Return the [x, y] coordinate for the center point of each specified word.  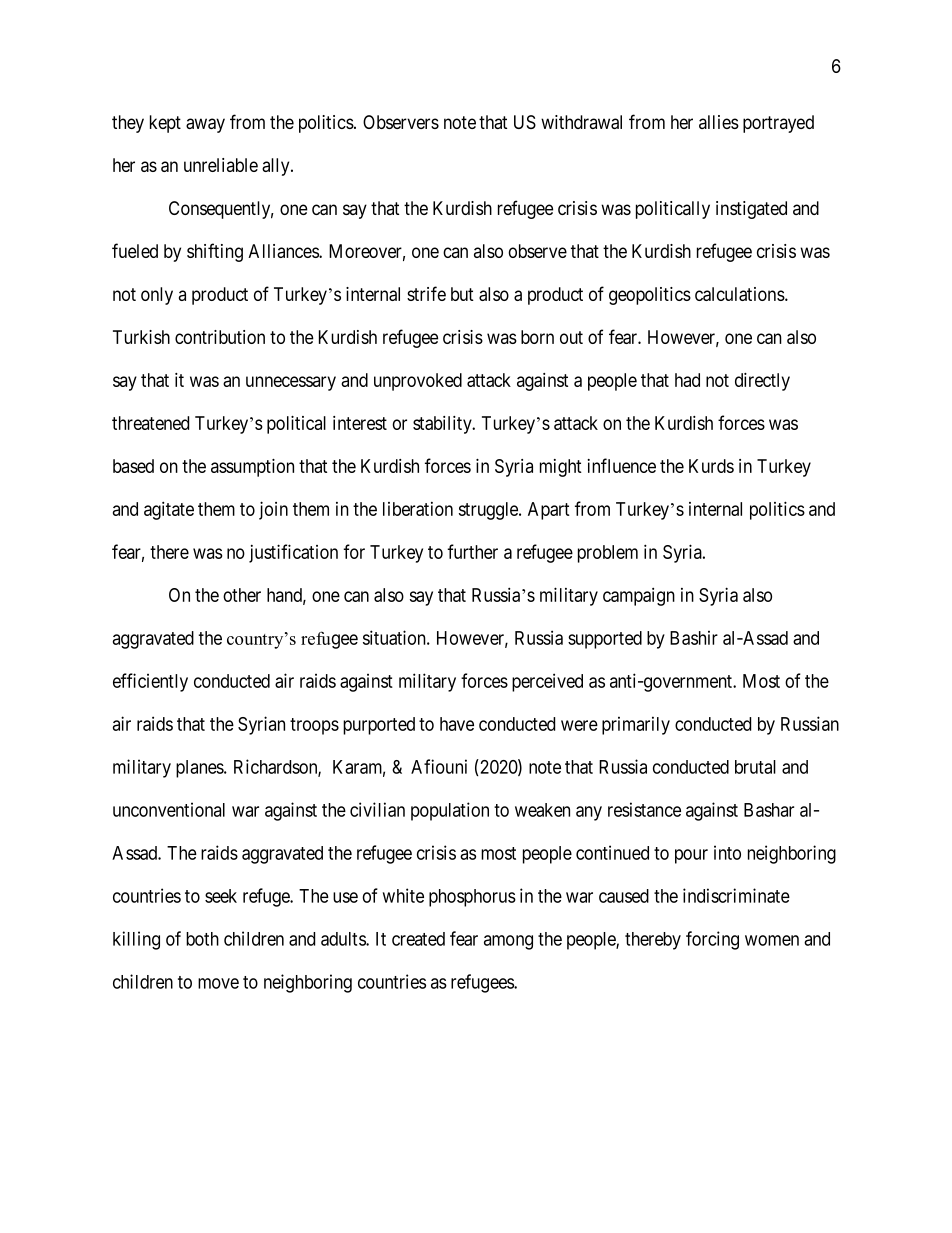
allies [719, 122]
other [242, 595]
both [202, 939]
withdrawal [581, 122]
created [418, 939]
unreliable [221, 165]
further [472, 551]
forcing [712, 940]
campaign [639, 597]
